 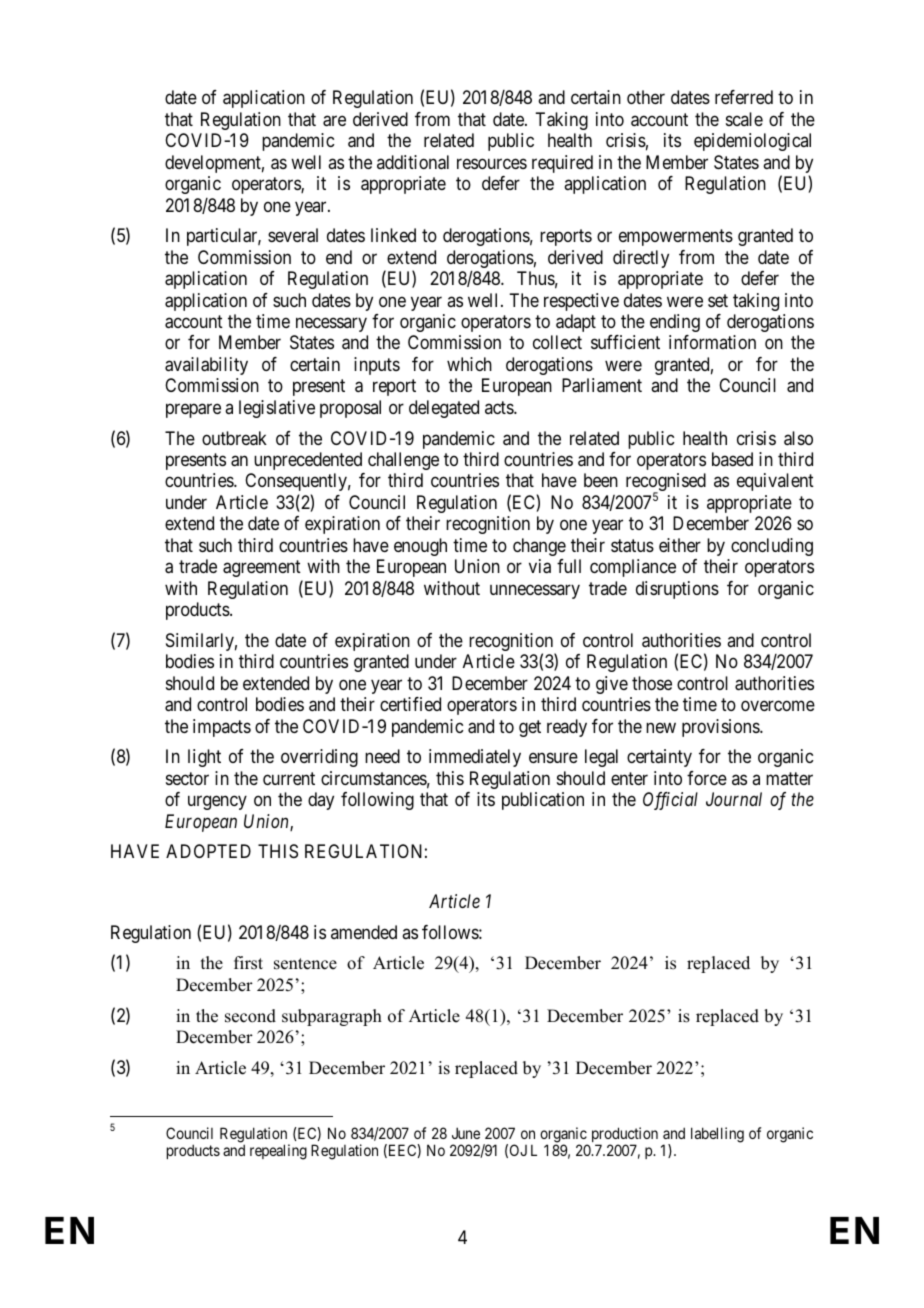 I want to click on scale, so click(x=744, y=119).
